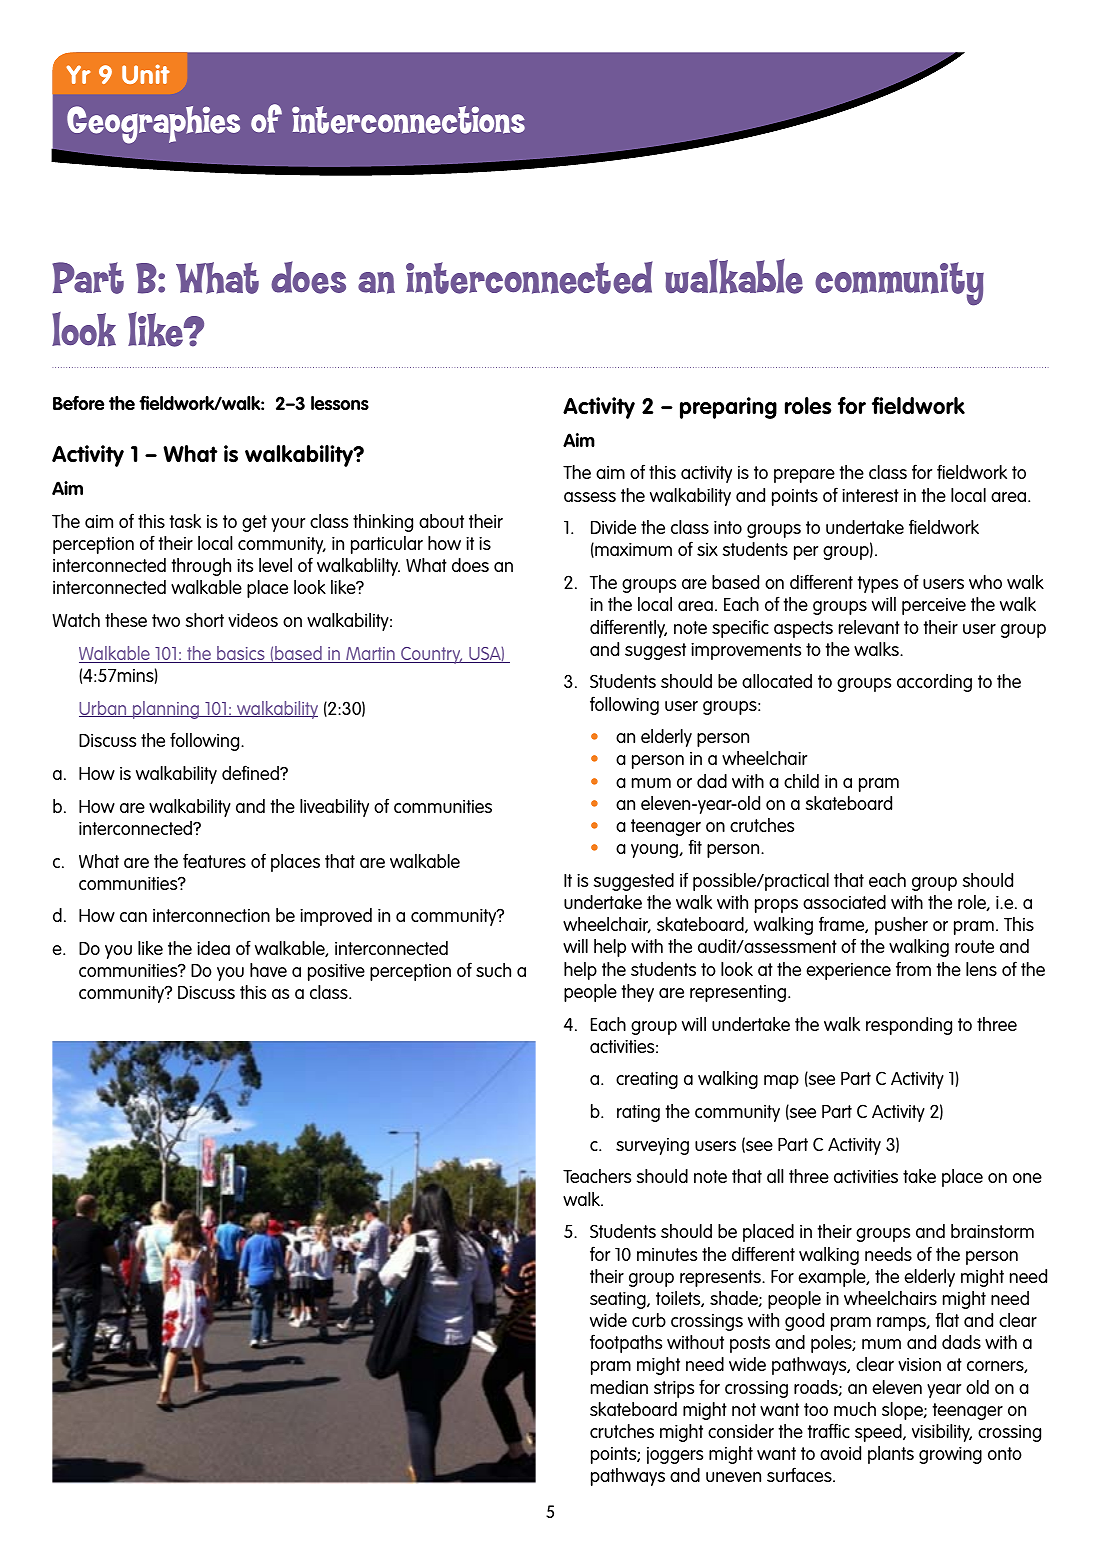 The width and height of the screenshot is (1101, 1557). What do you see at coordinates (619, 1387) in the screenshot?
I see `median` at bounding box center [619, 1387].
